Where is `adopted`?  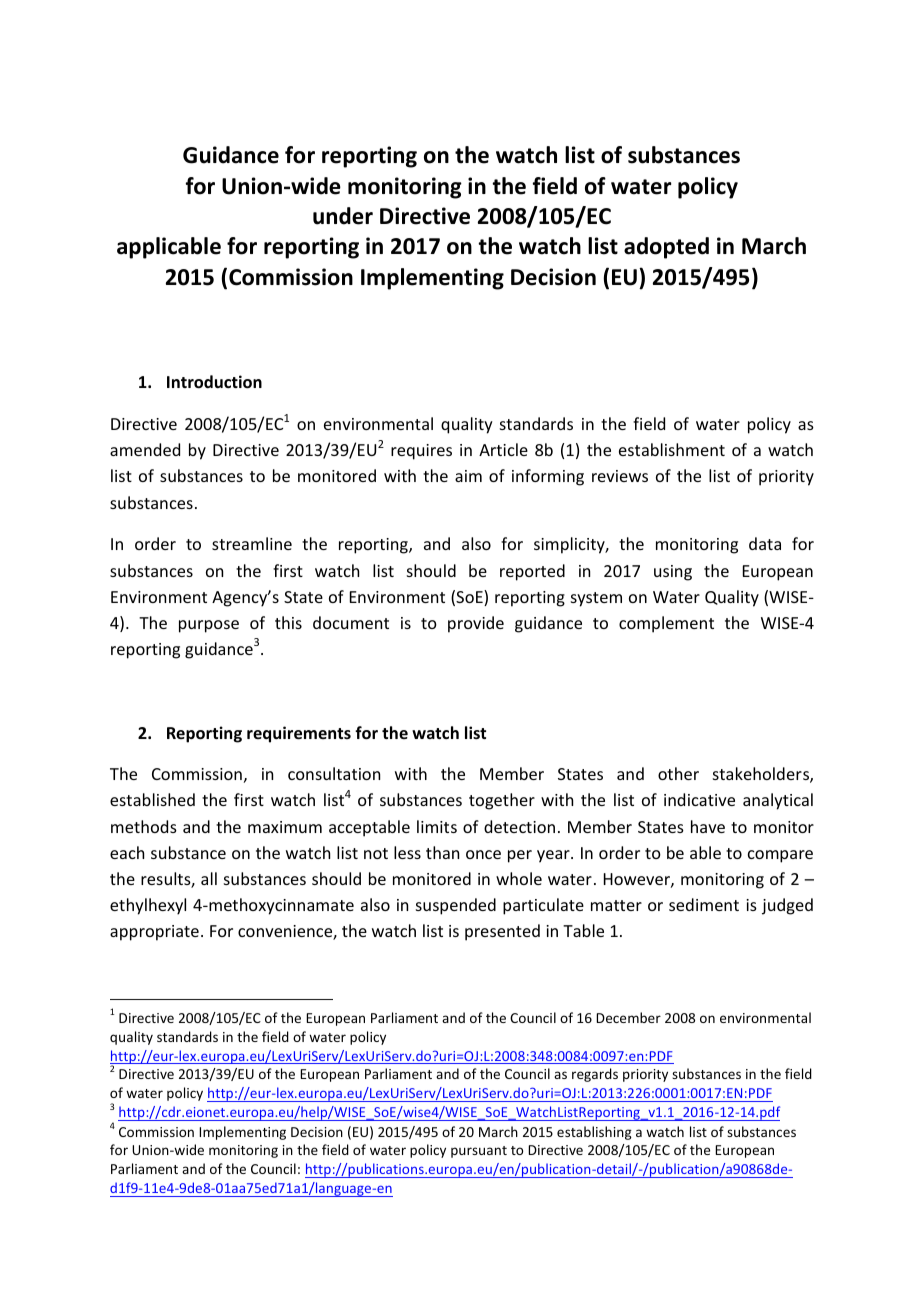
adopted is located at coordinates (666, 248).
